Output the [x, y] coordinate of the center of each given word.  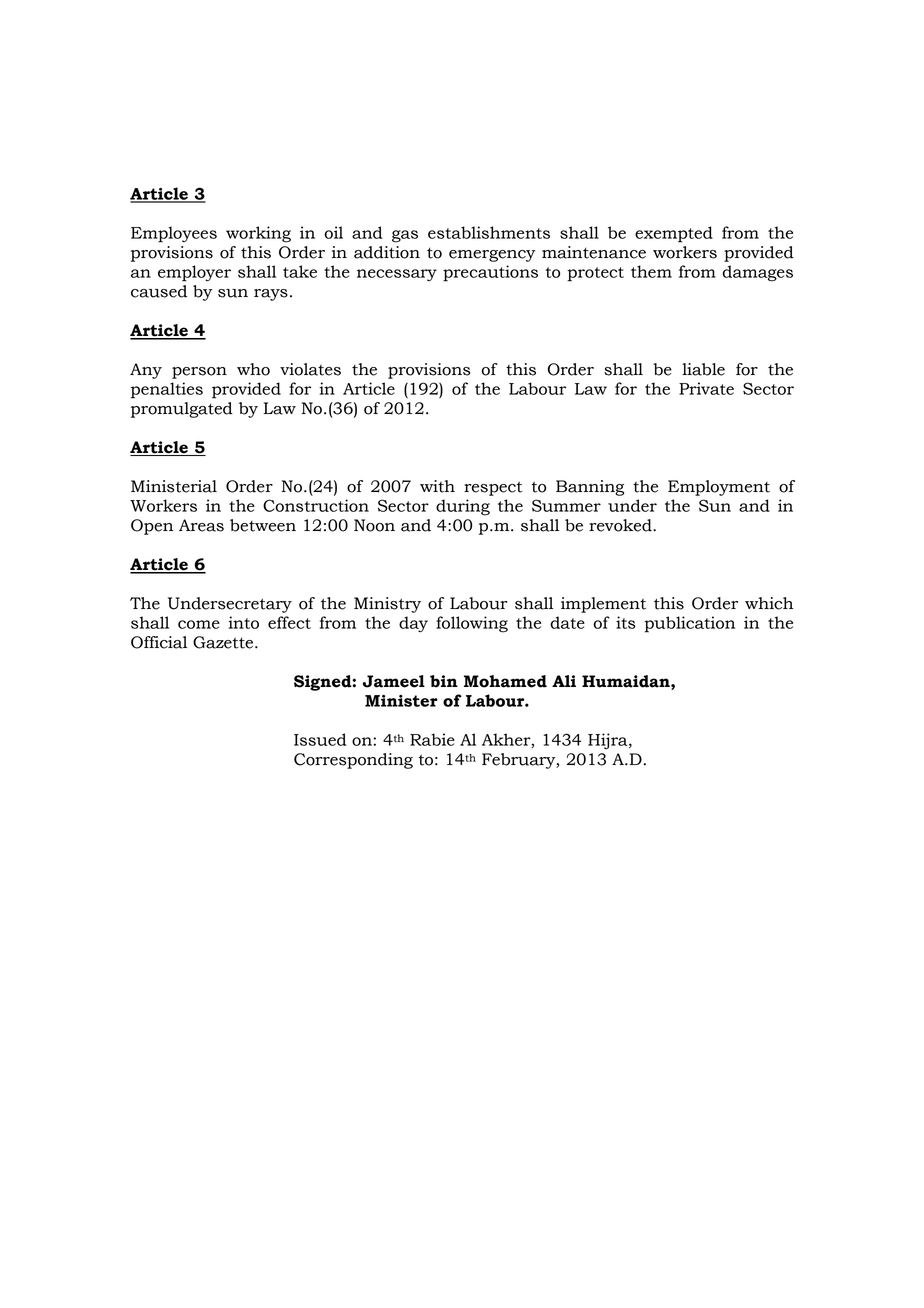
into [243, 622]
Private [706, 388]
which [769, 603]
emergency [492, 256]
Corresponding [353, 761]
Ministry [387, 605]
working [258, 234]
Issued [320, 739]
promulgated [182, 410]
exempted [674, 234]
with [437, 486]
